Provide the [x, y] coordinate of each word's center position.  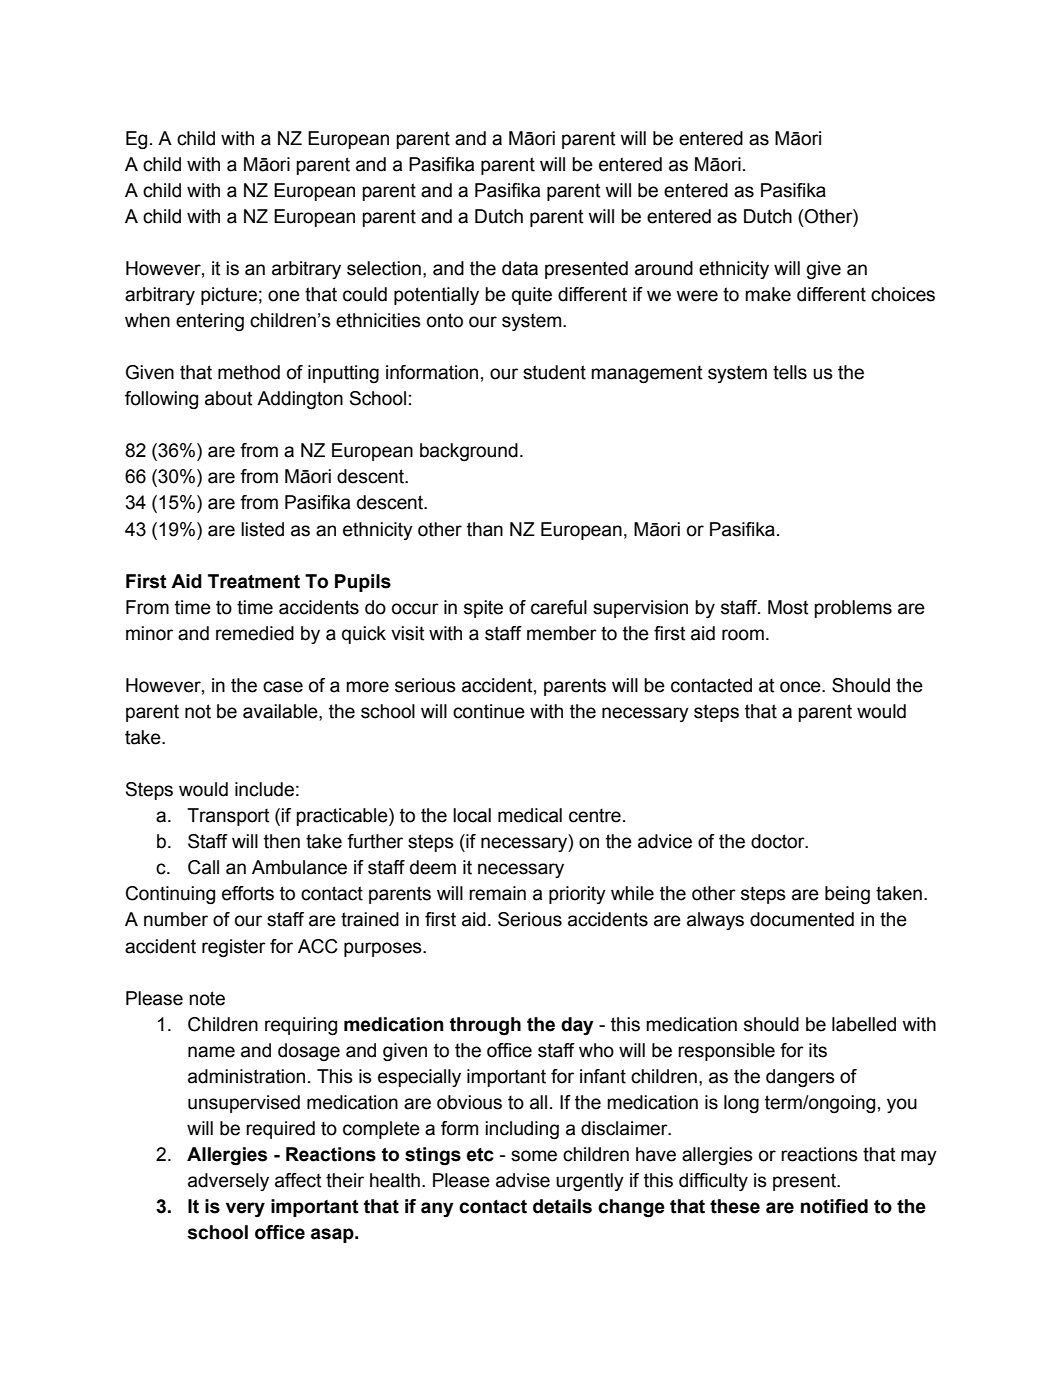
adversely [228, 1182]
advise [523, 1180]
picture [229, 296]
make [768, 294]
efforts [248, 893]
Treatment [254, 581]
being [847, 895]
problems [853, 609]
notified [834, 1206]
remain [497, 893]
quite [532, 296]
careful [559, 607]
